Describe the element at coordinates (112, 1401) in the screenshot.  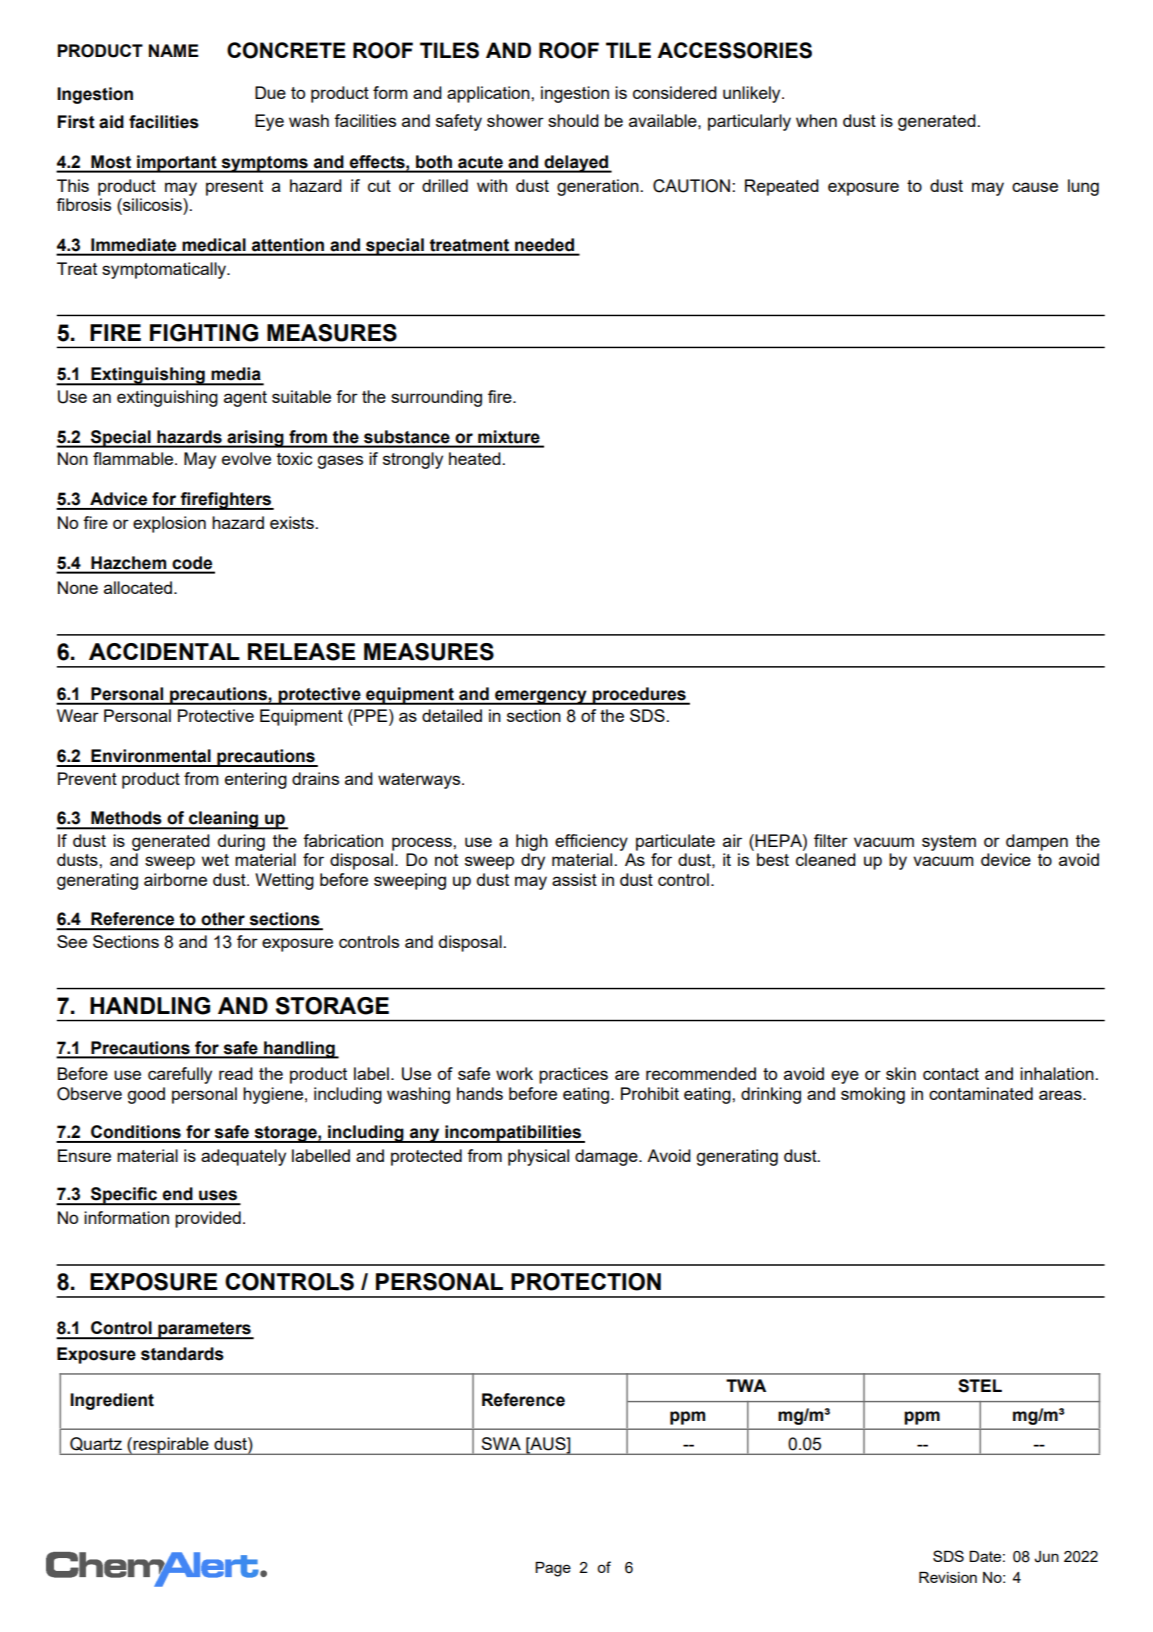
I see `Ingredient` at that location.
